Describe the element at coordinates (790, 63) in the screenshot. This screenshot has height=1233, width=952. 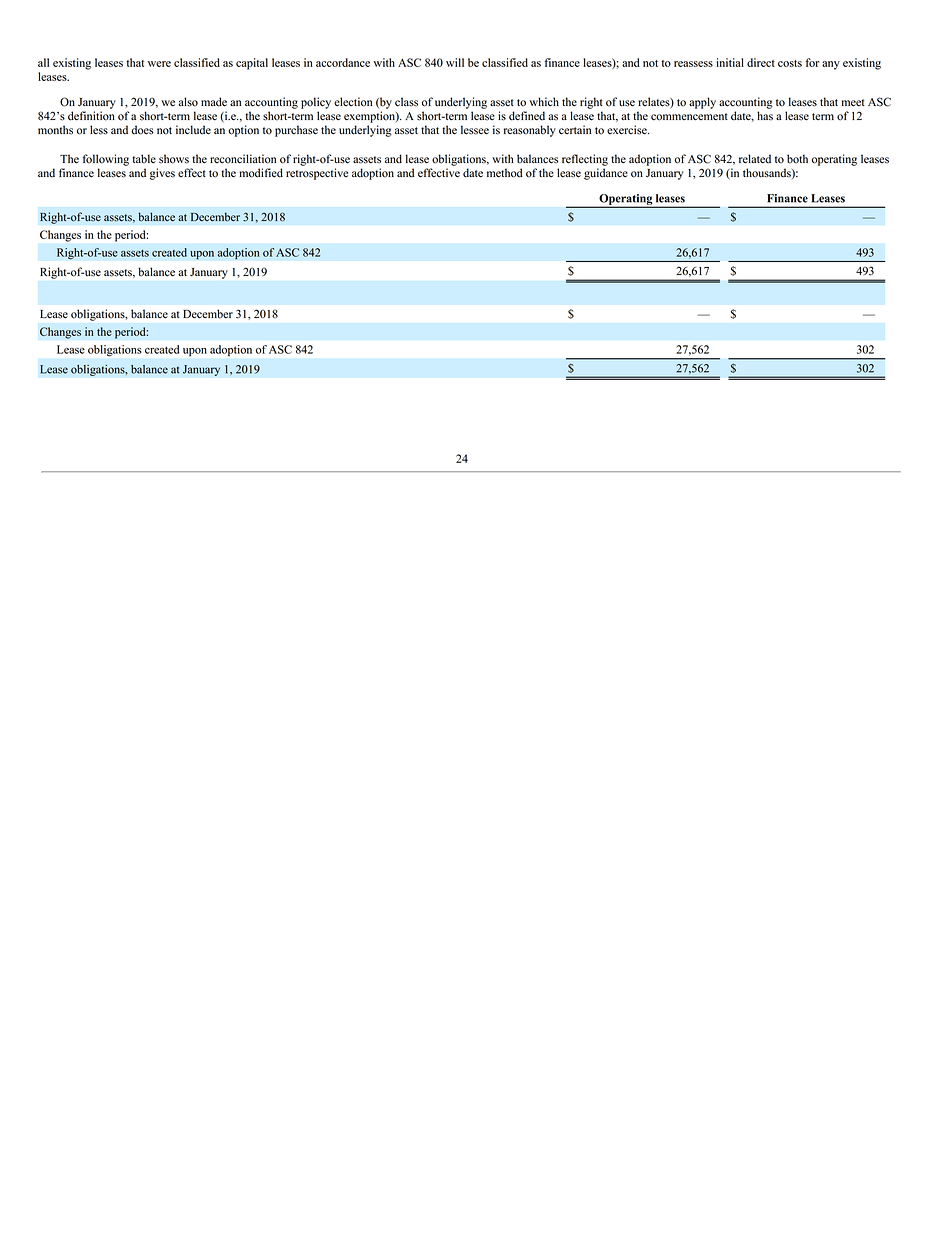
I see `costs` at that location.
